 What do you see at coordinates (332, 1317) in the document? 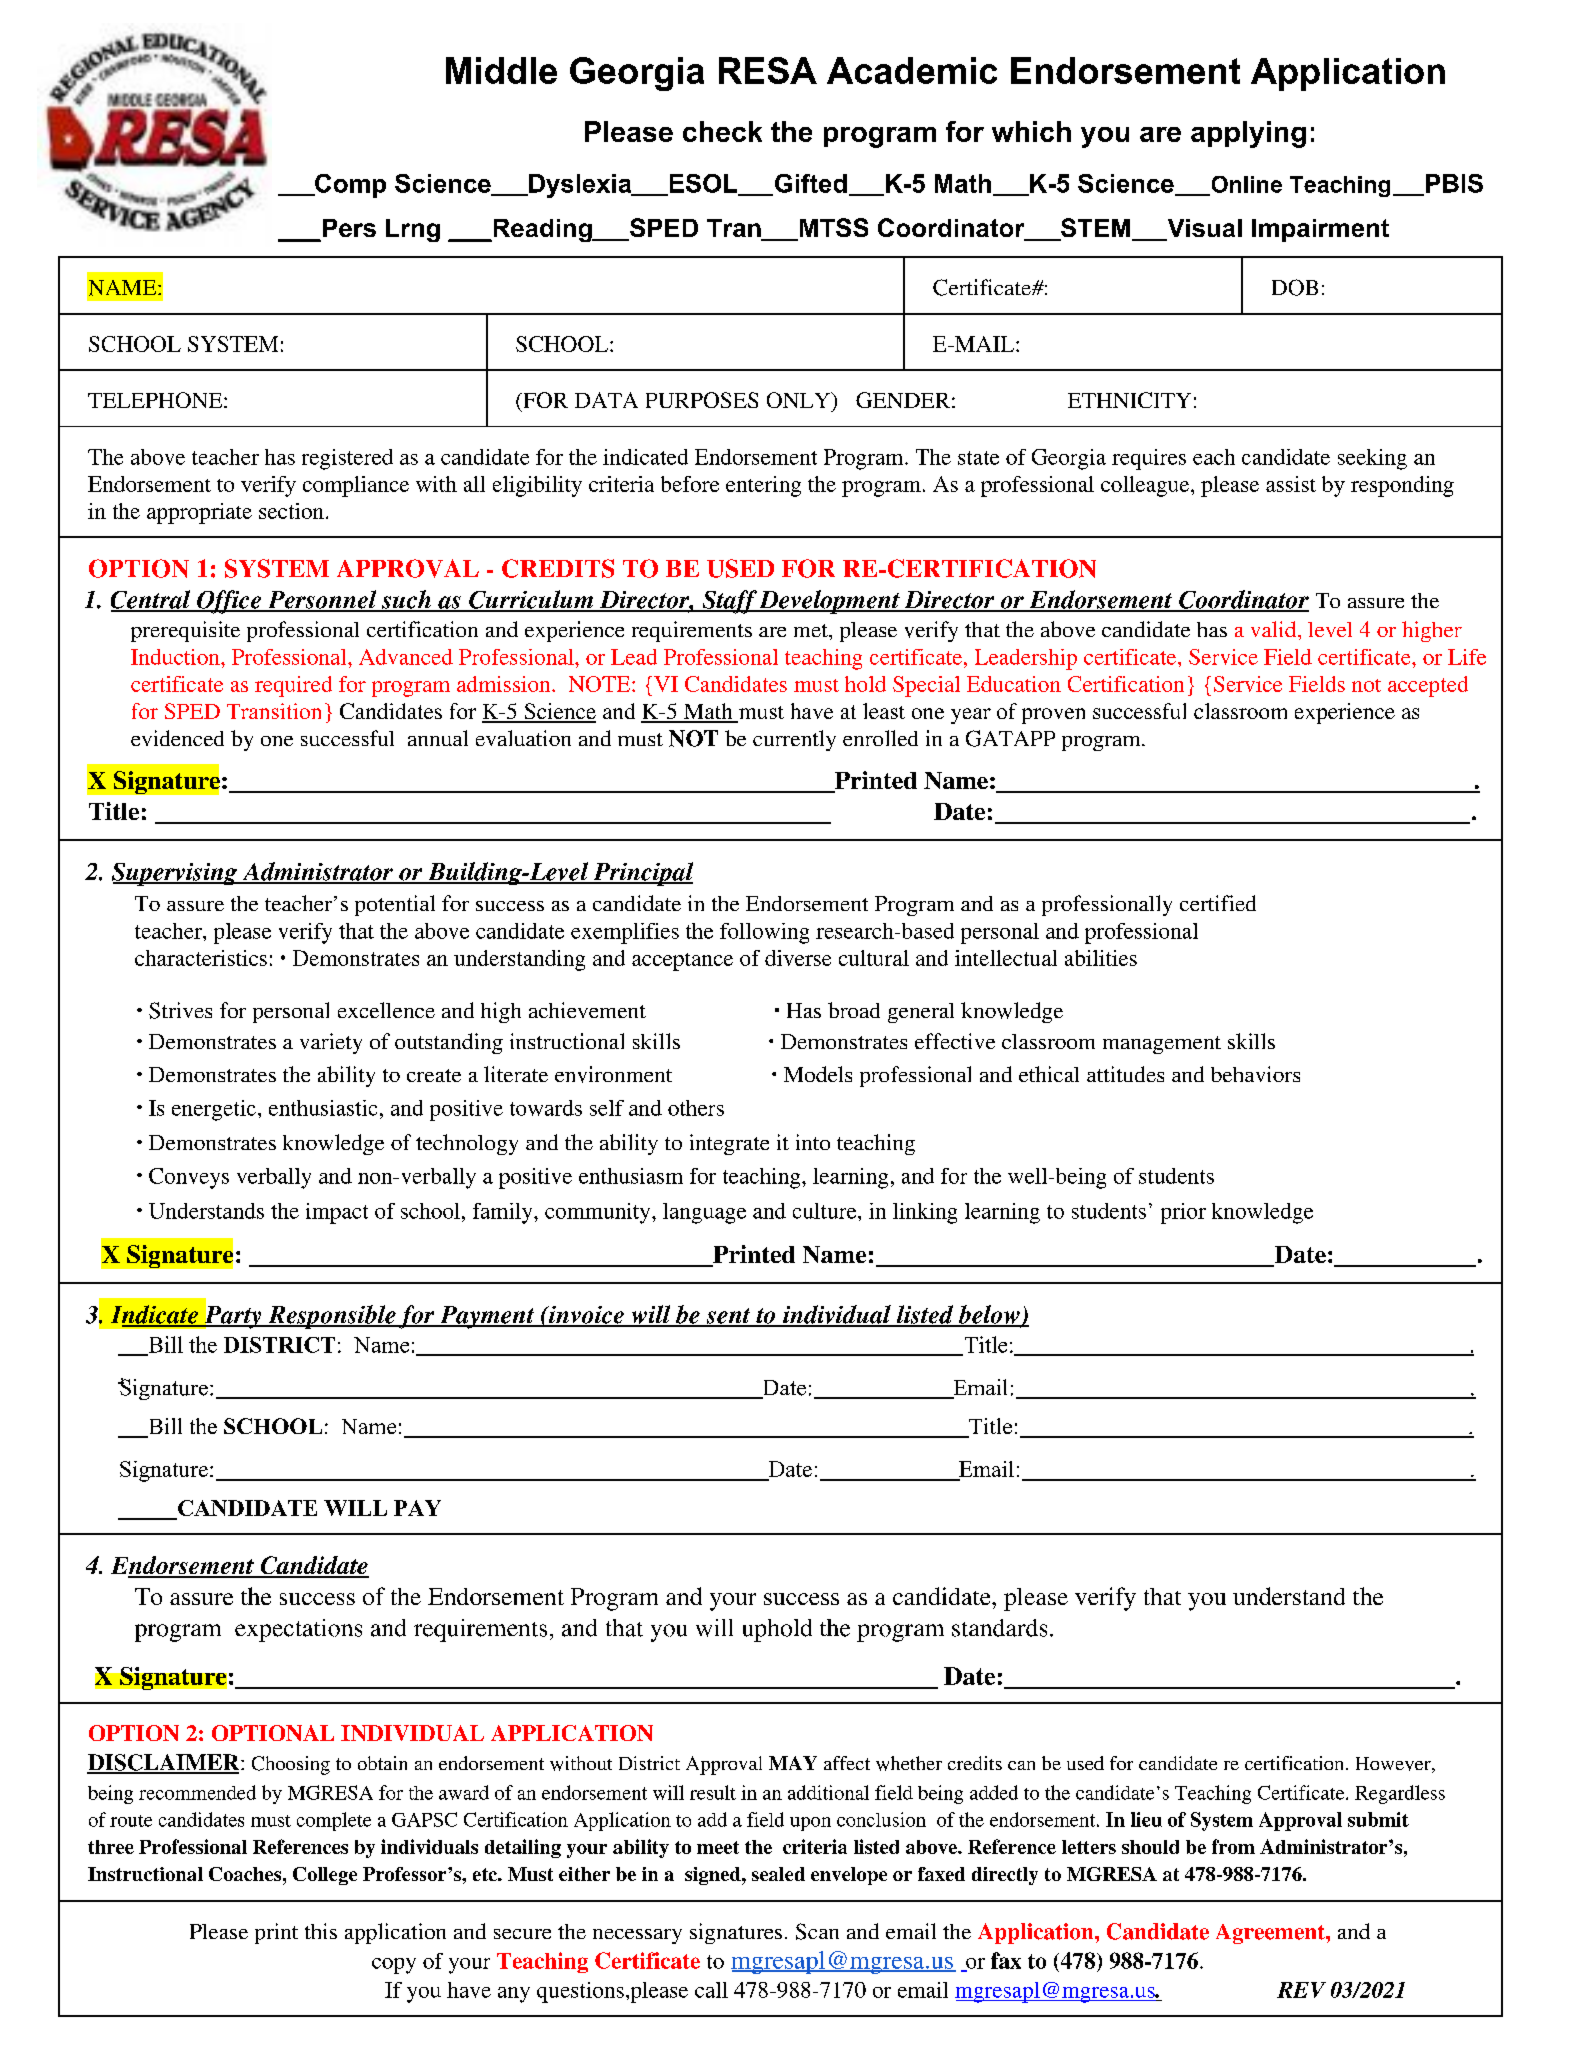
I see `Responsible` at bounding box center [332, 1317].
